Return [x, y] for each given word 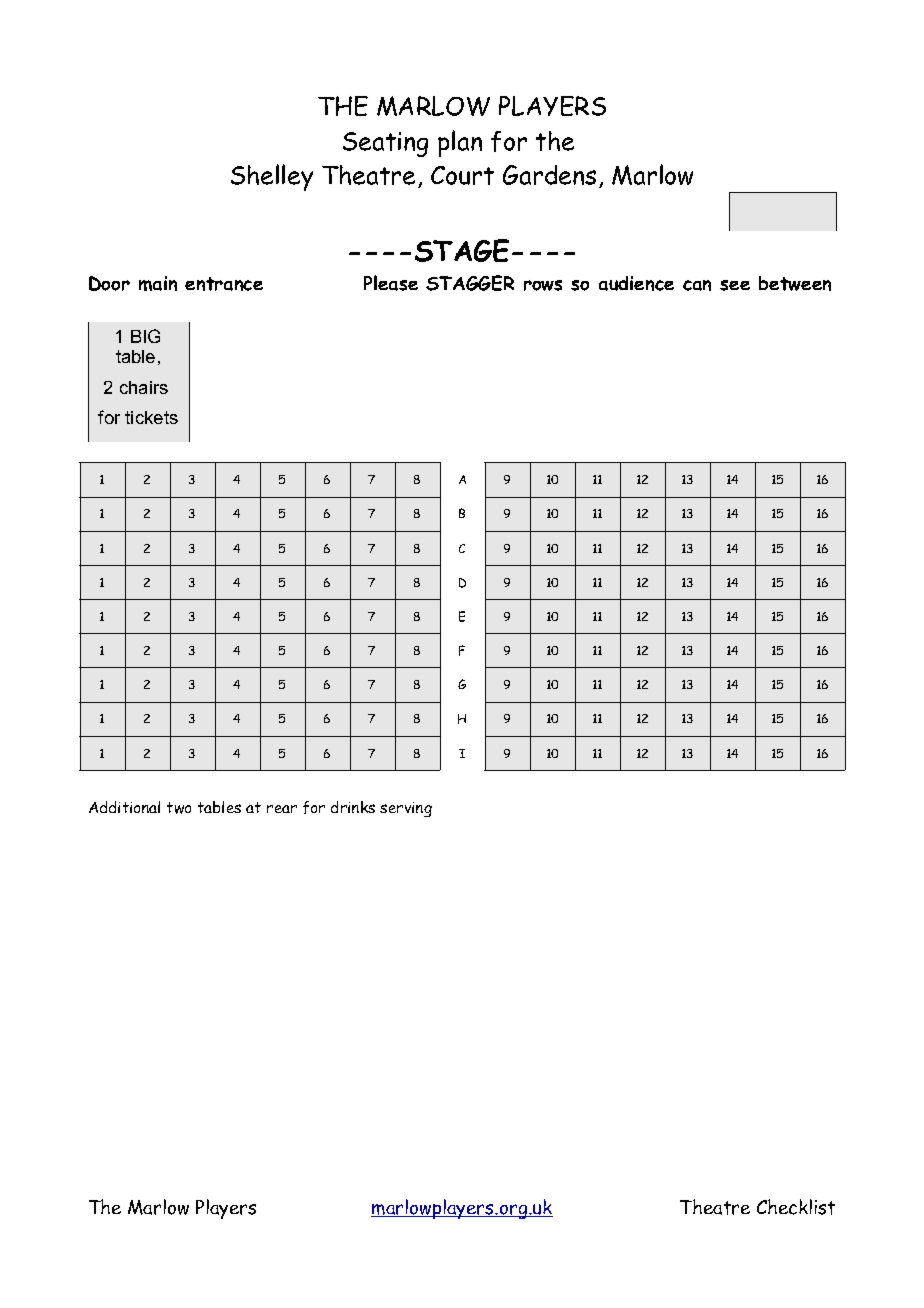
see [735, 285]
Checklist [796, 1207]
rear [282, 809]
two [179, 808]
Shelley [272, 177]
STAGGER [470, 283]
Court [462, 175]
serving [406, 809]
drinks [353, 807]
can [697, 285]
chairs [144, 387]
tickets [151, 417]
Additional [124, 807]
